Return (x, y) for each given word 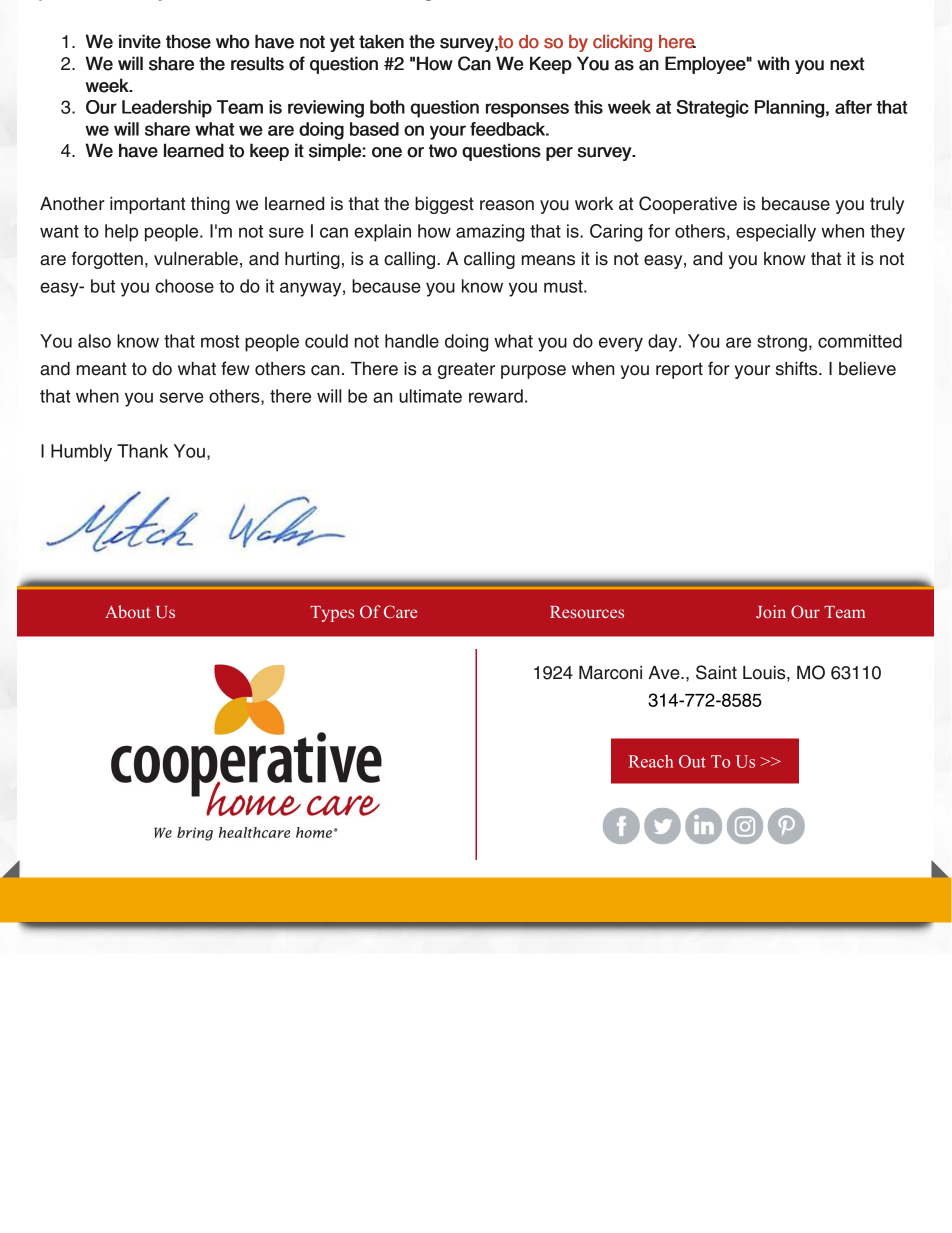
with (773, 63)
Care (400, 612)
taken (381, 41)
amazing (490, 233)
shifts (798, 368)
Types (332, 614)
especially (776, 233)
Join (771, 611)
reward (496, 396)
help (121, 233)
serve (182, 397)
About (127, 611)
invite (140, 41)
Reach (651, 761)
